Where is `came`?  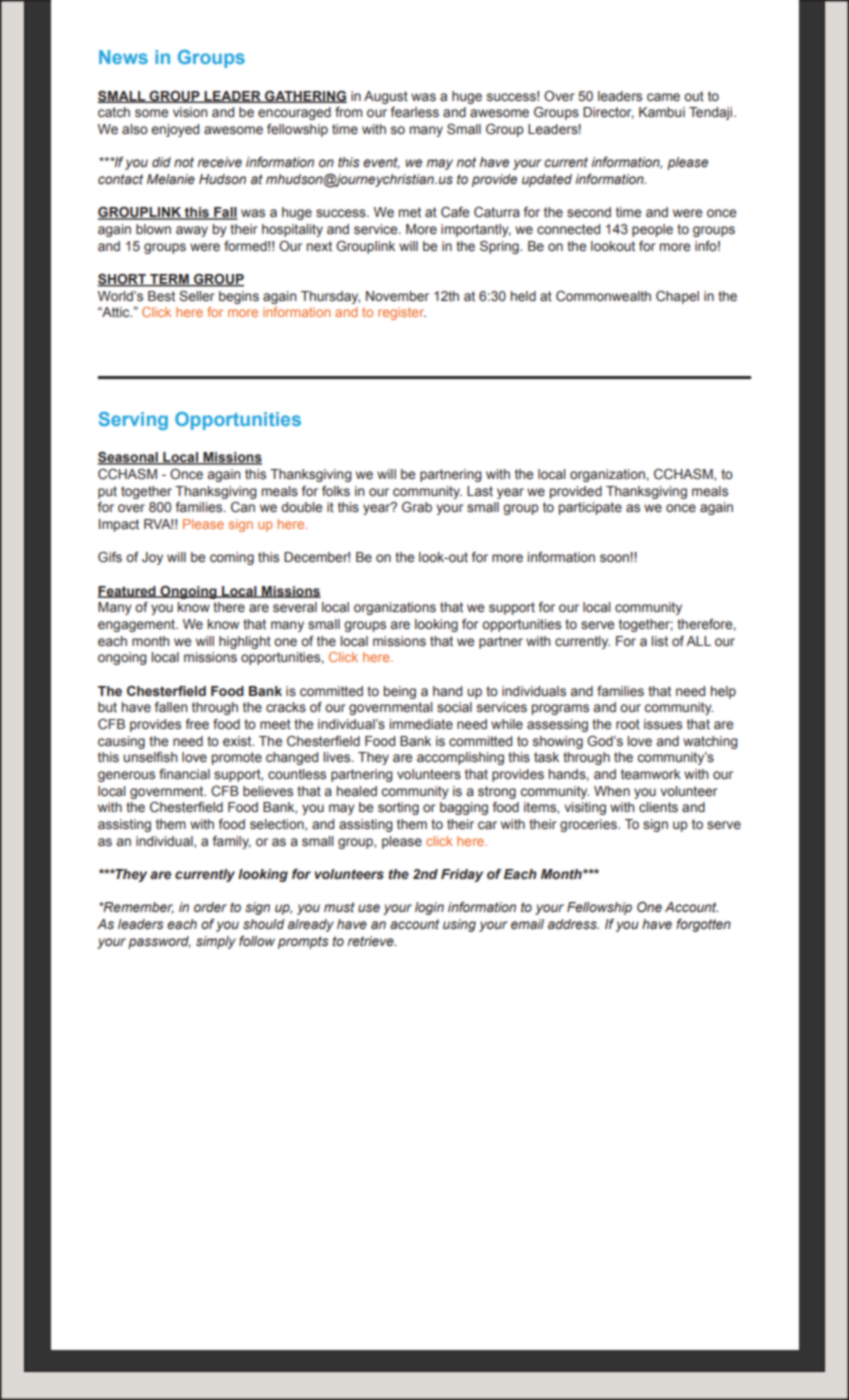 came is located at coordinates (663, 97).
